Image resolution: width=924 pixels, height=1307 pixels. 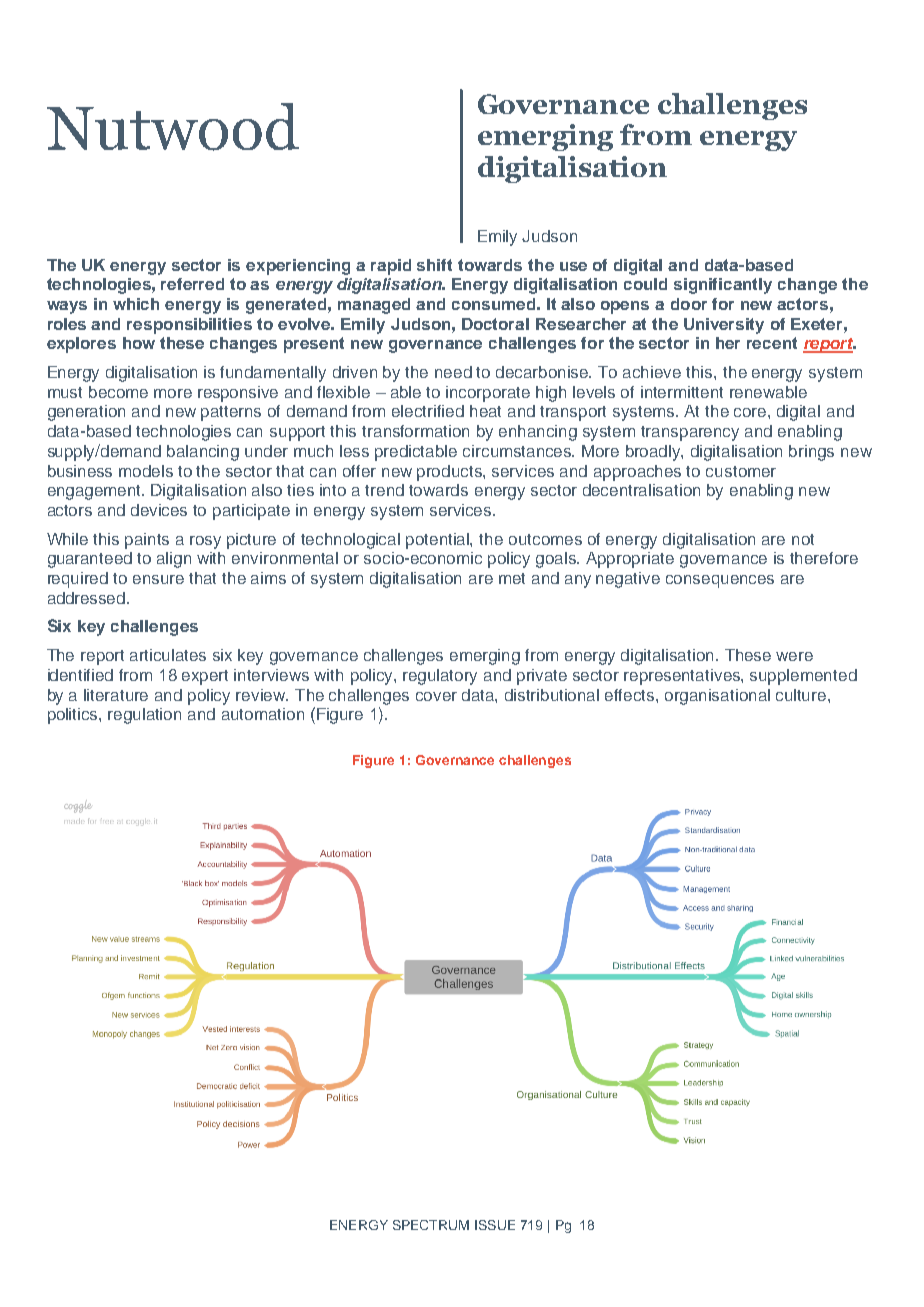 What do you see at coordinates (802, 695) in the screenshot?
I see `culture` at bounding box center [802, 695].
